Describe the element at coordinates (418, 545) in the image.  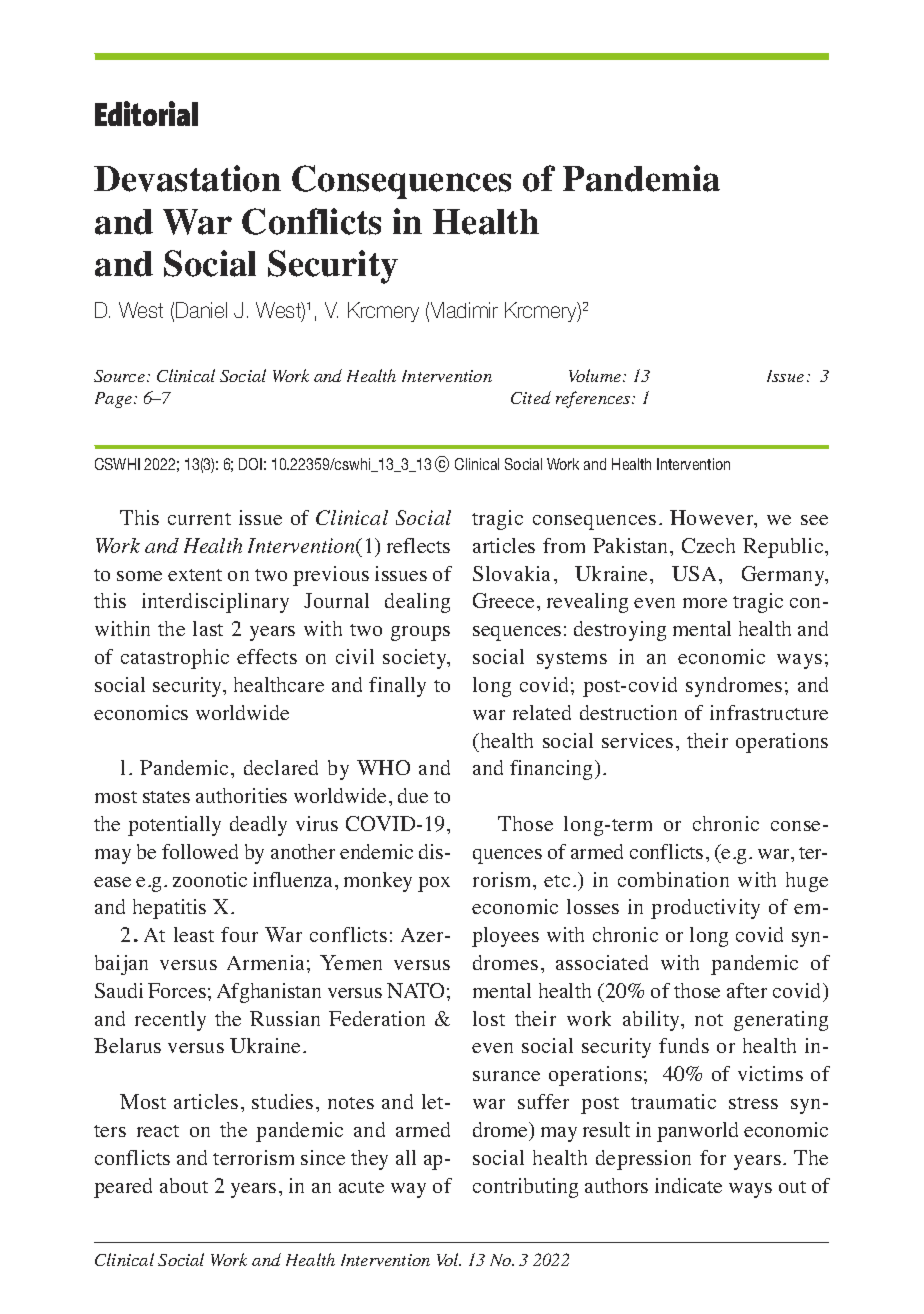
I see `reflects` at that location.
